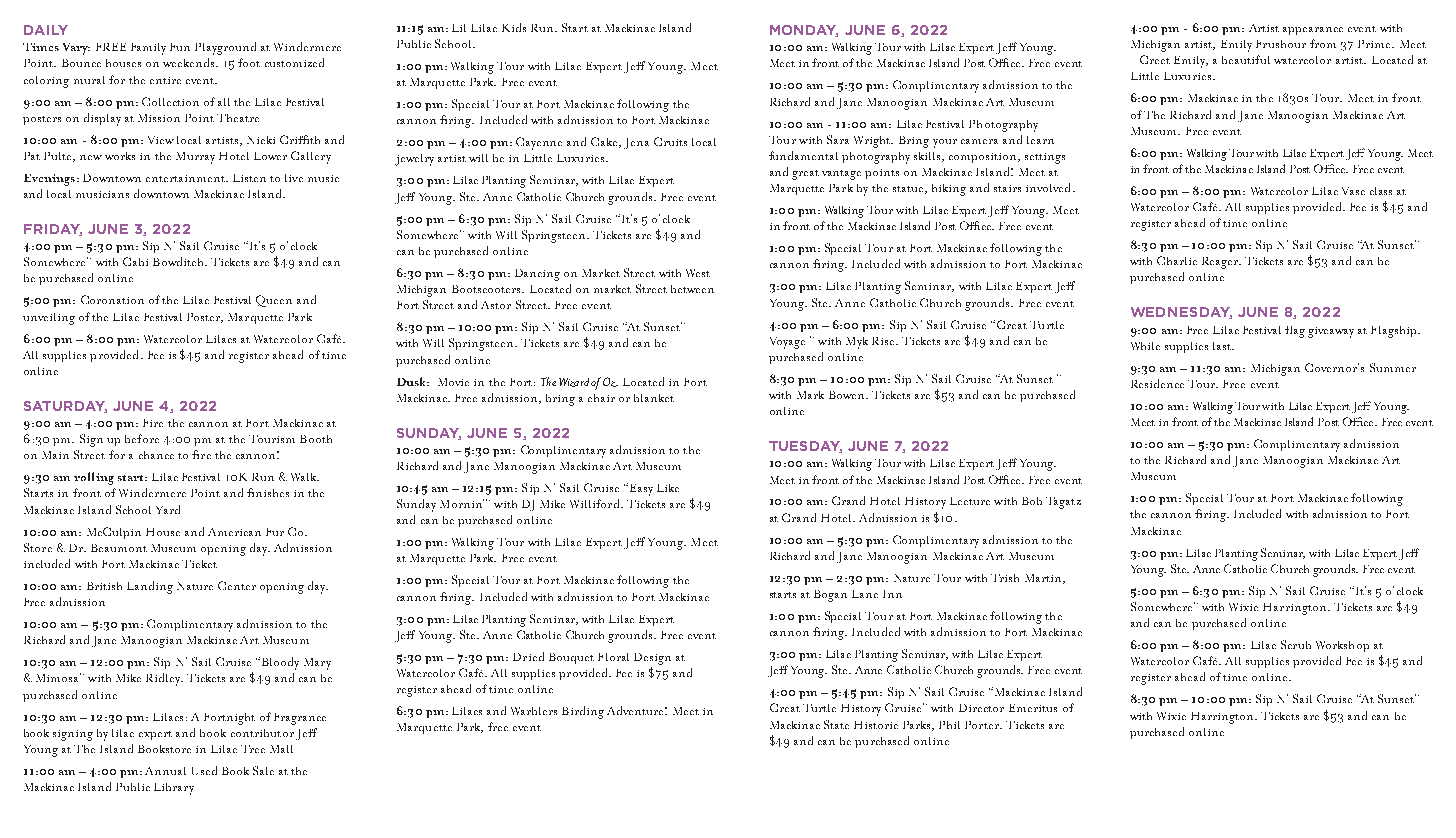  What do you see at coordinates (204, 770) in the screenshot?
I see `Used` at bounding box center [204, 770].
